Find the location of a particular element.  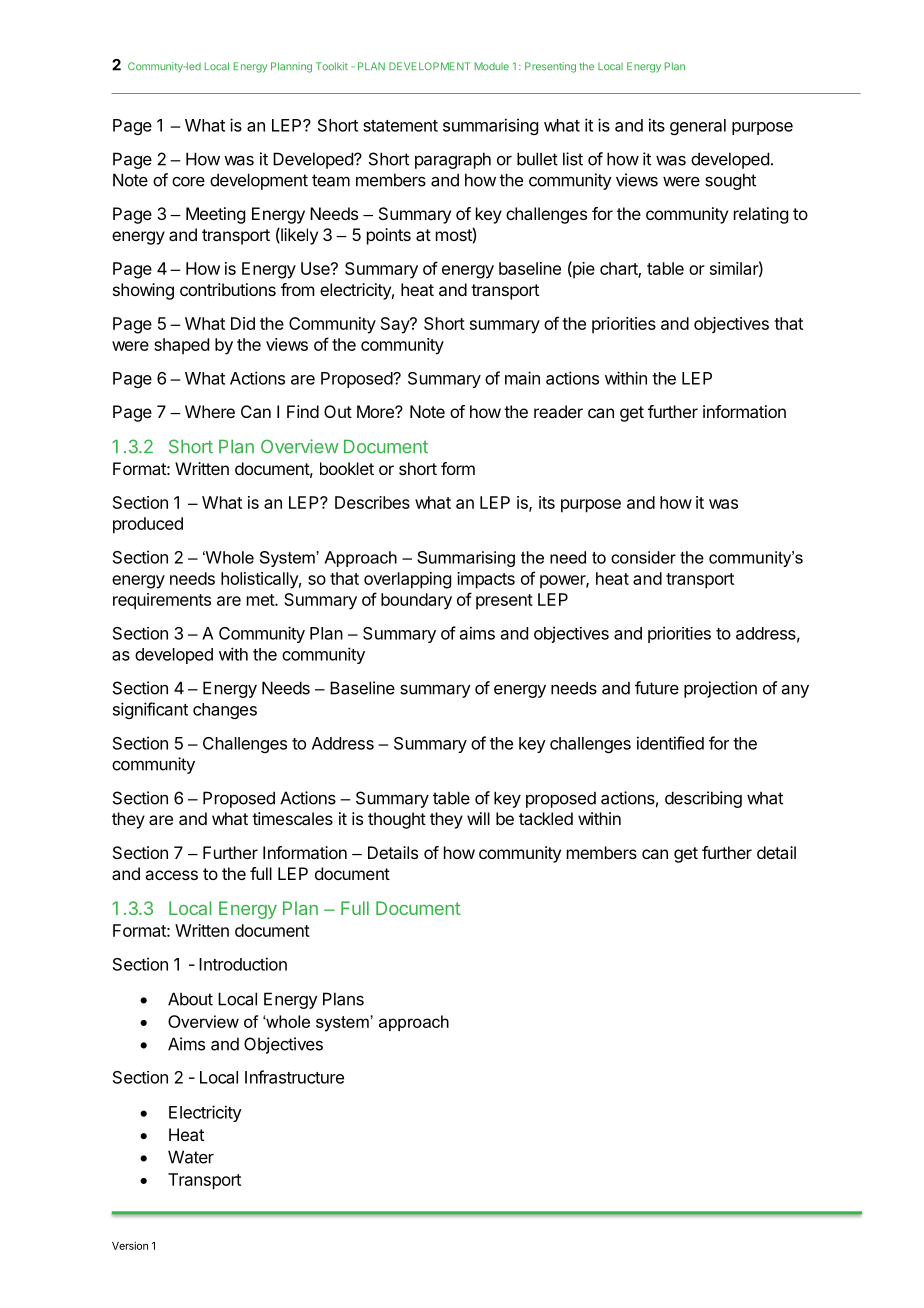

Module is located at coordinates (492, 66).
